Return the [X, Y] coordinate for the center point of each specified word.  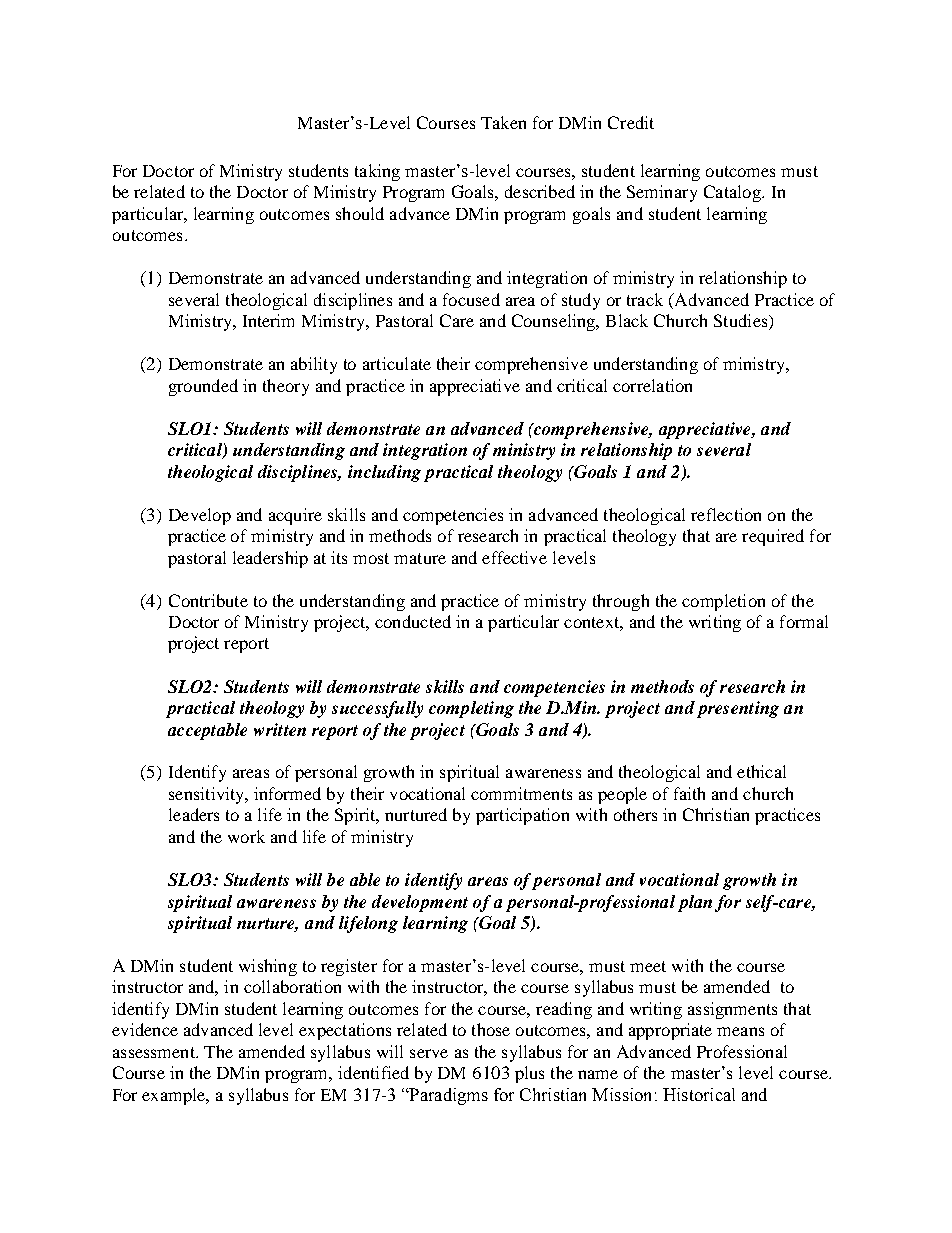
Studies [742, 322]
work [246, 836]
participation [522, 816]
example [175, 1096]
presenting [738, 709]
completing [471, 709]
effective [514, 557]
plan [695, 903]
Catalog [733, 193]
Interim [268, 320]
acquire [295, 516]
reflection [726, 514]
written [280, 729]
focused [471, 299]
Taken [503, 122]
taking [377, 172]
